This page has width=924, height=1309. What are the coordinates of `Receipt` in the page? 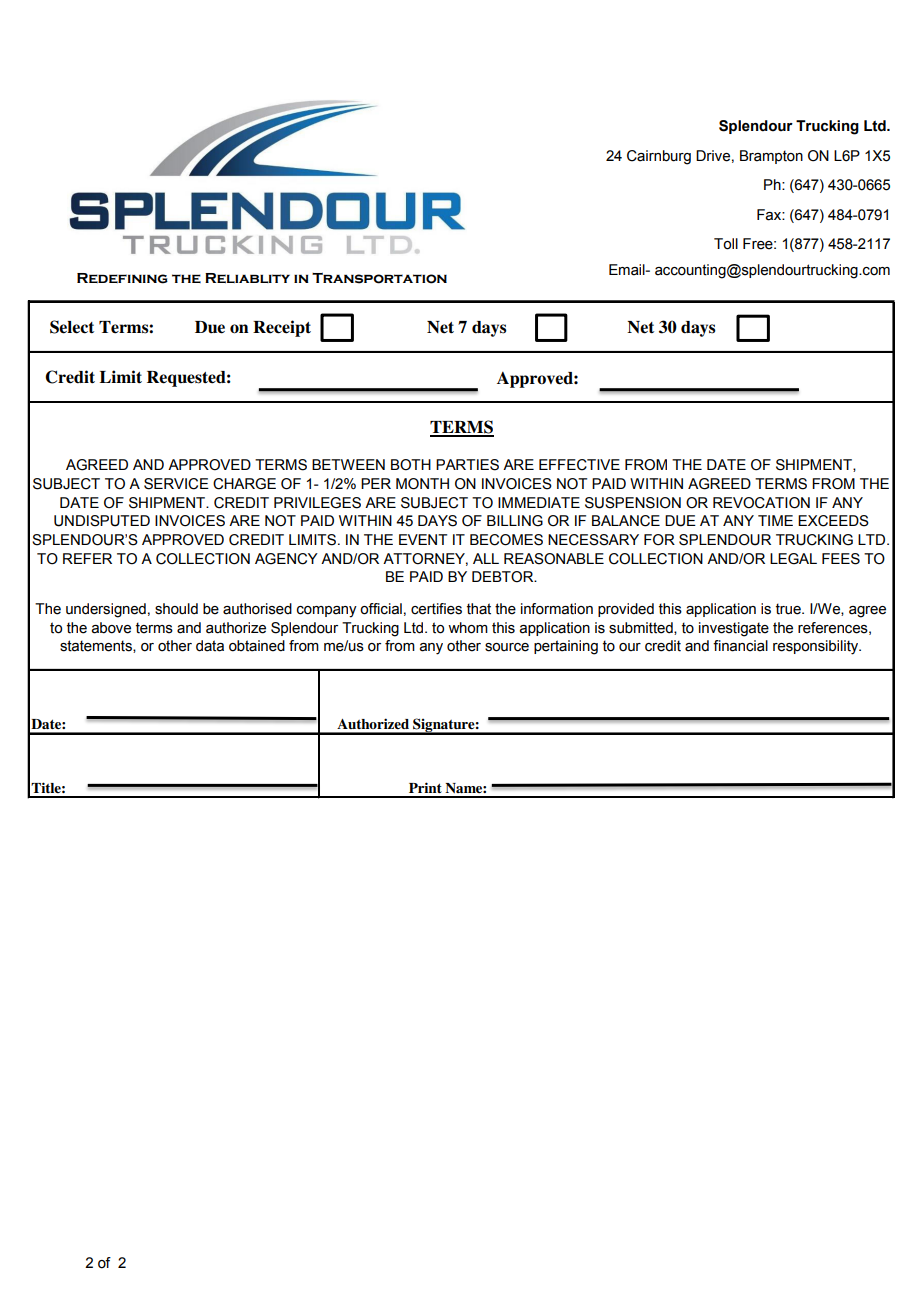 It's located at (282, 328).
